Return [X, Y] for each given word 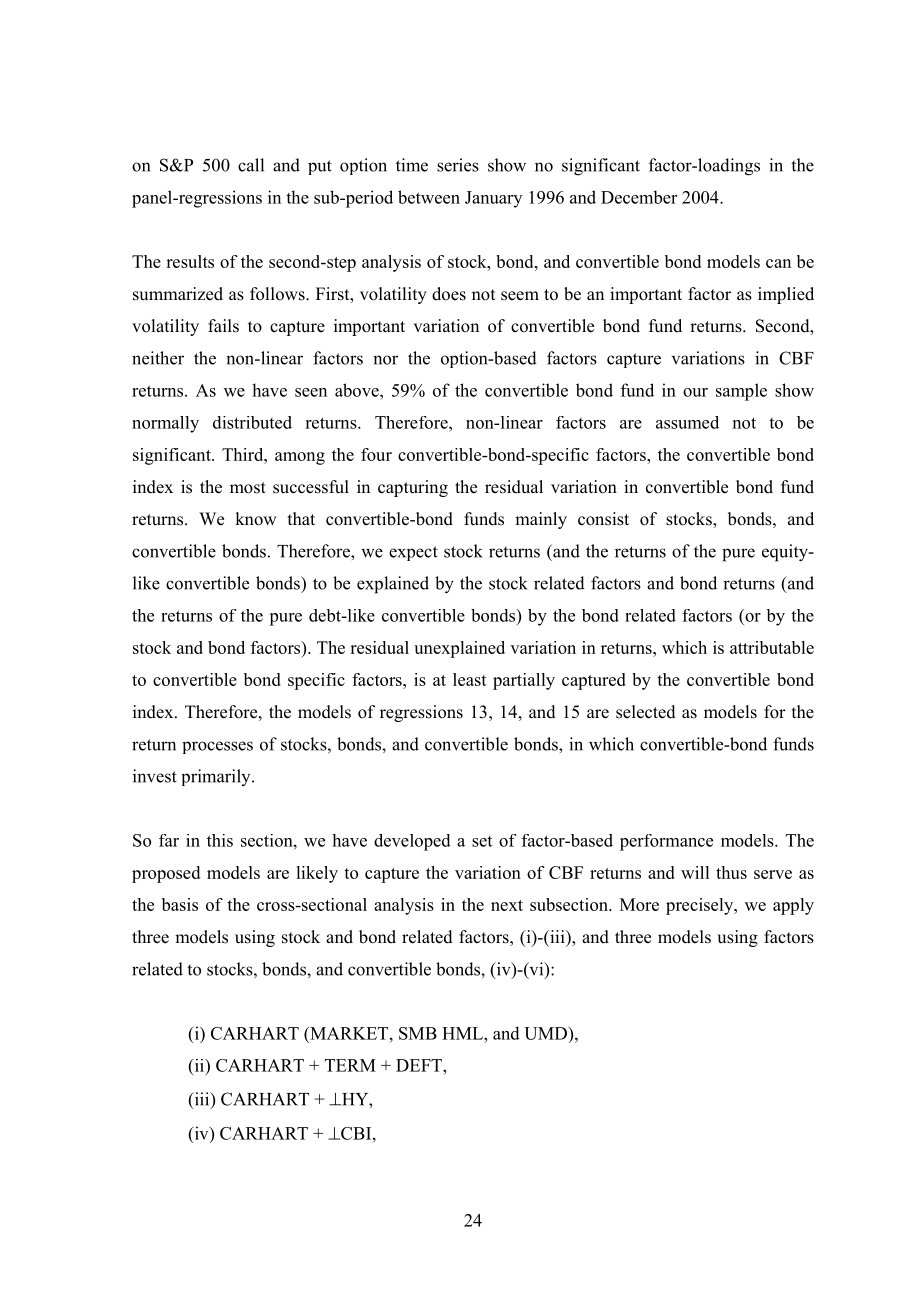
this [220, 840]
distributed [252, 422]
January [493, 199]
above [358, 390]
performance [666, 842]
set [482, 841]
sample [741, 392]
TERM [350, 1065]
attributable [772, 647]
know [255, 519]
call [251, 165]
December [639, 197]
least [470, 679]
